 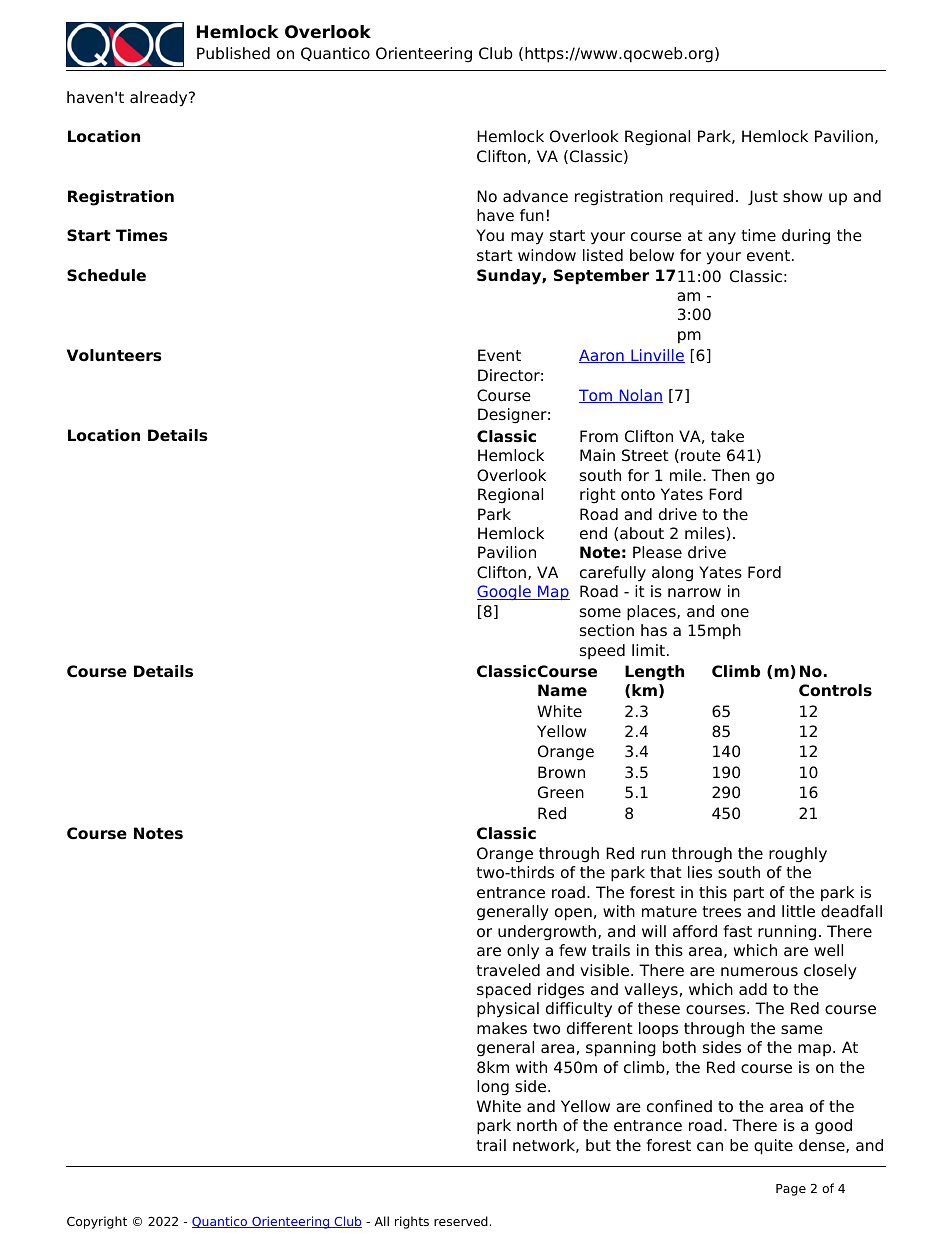 I want to click on Aaron, so click(x=602, y=356).
